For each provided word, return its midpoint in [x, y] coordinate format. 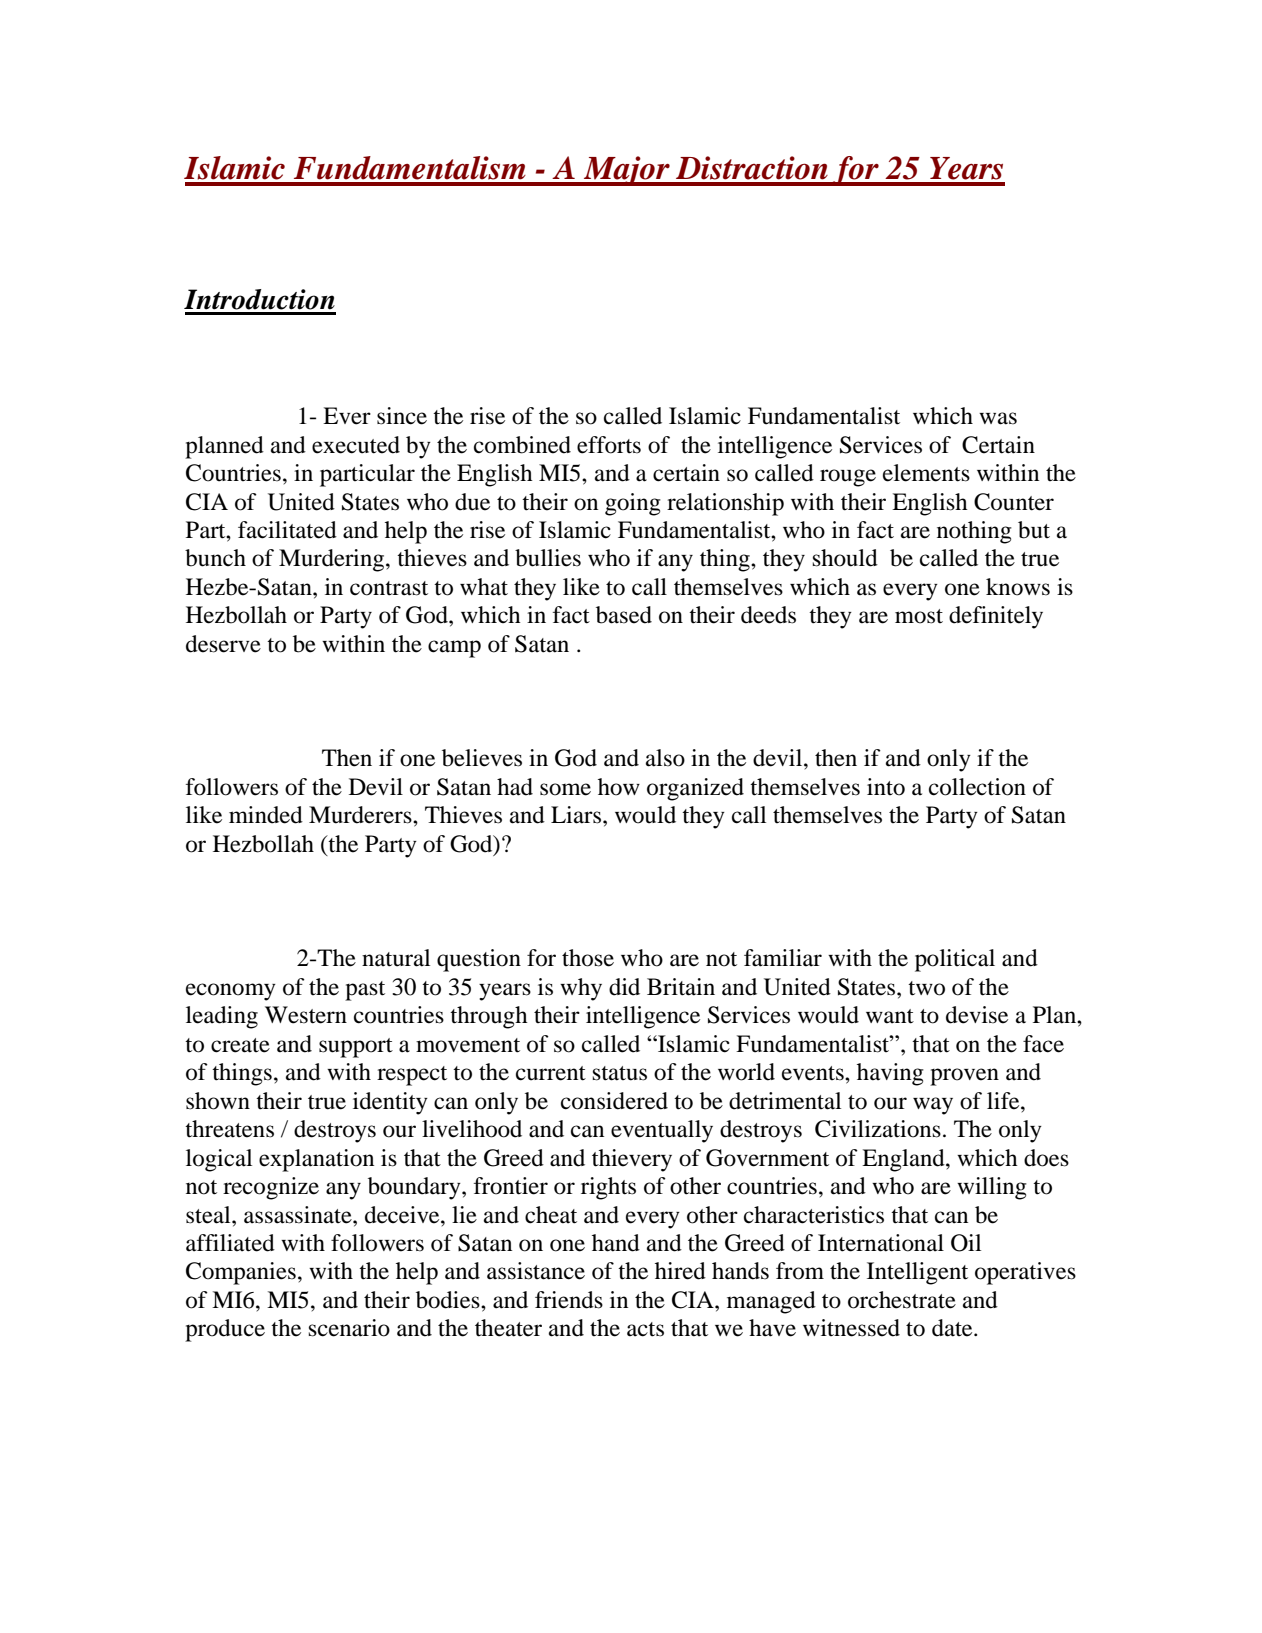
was [998, 418]
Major [627, 171]
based [624, 615]
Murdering [333, 560]
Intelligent [917, 1273]
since [402, 416]
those [588, 958]
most [919, 616]
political [955, 960]
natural [396, 958]
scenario [349, 1328]
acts [645, 1329]
